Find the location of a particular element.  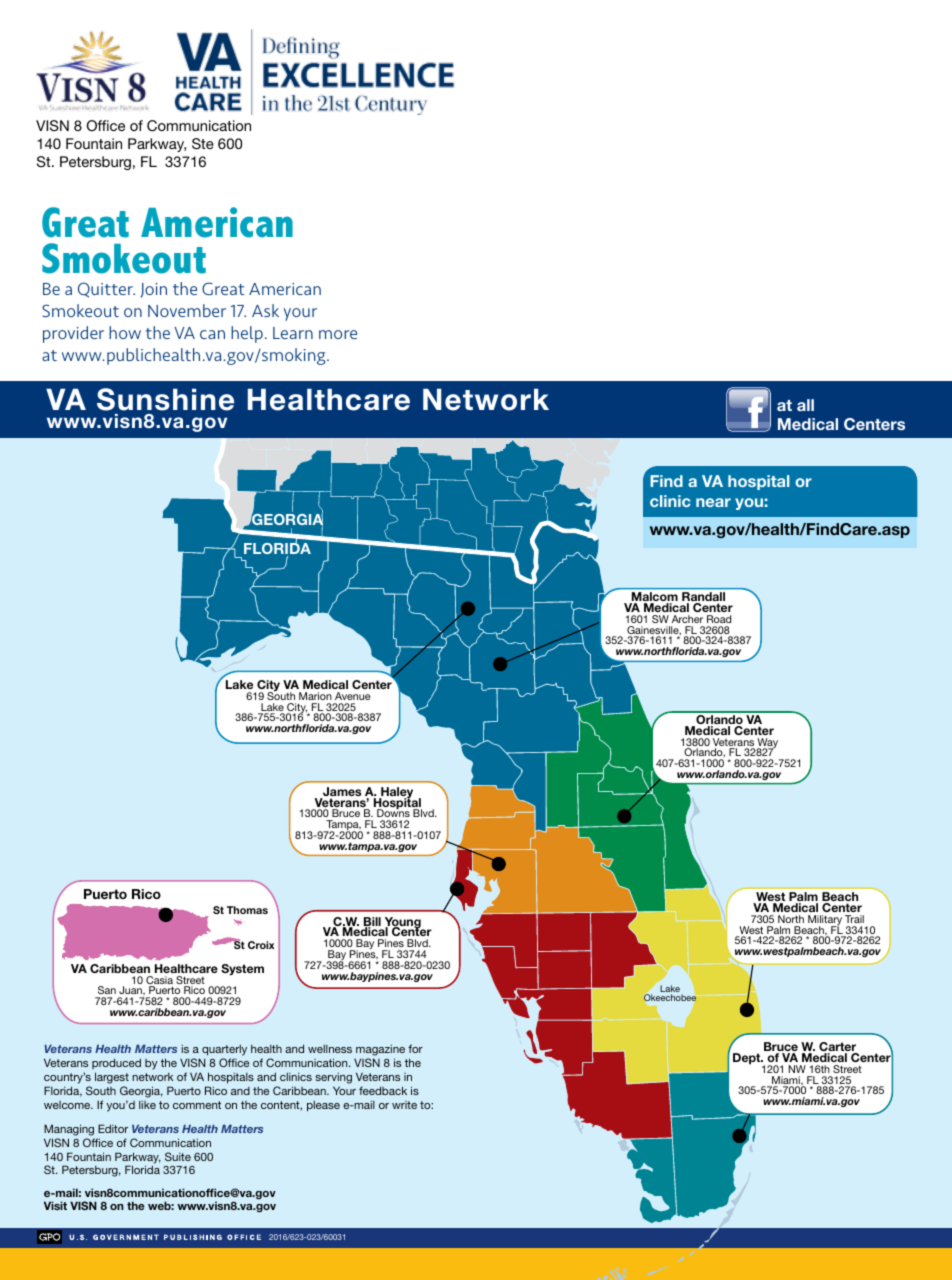

how is located at coordinates (125, 332).
